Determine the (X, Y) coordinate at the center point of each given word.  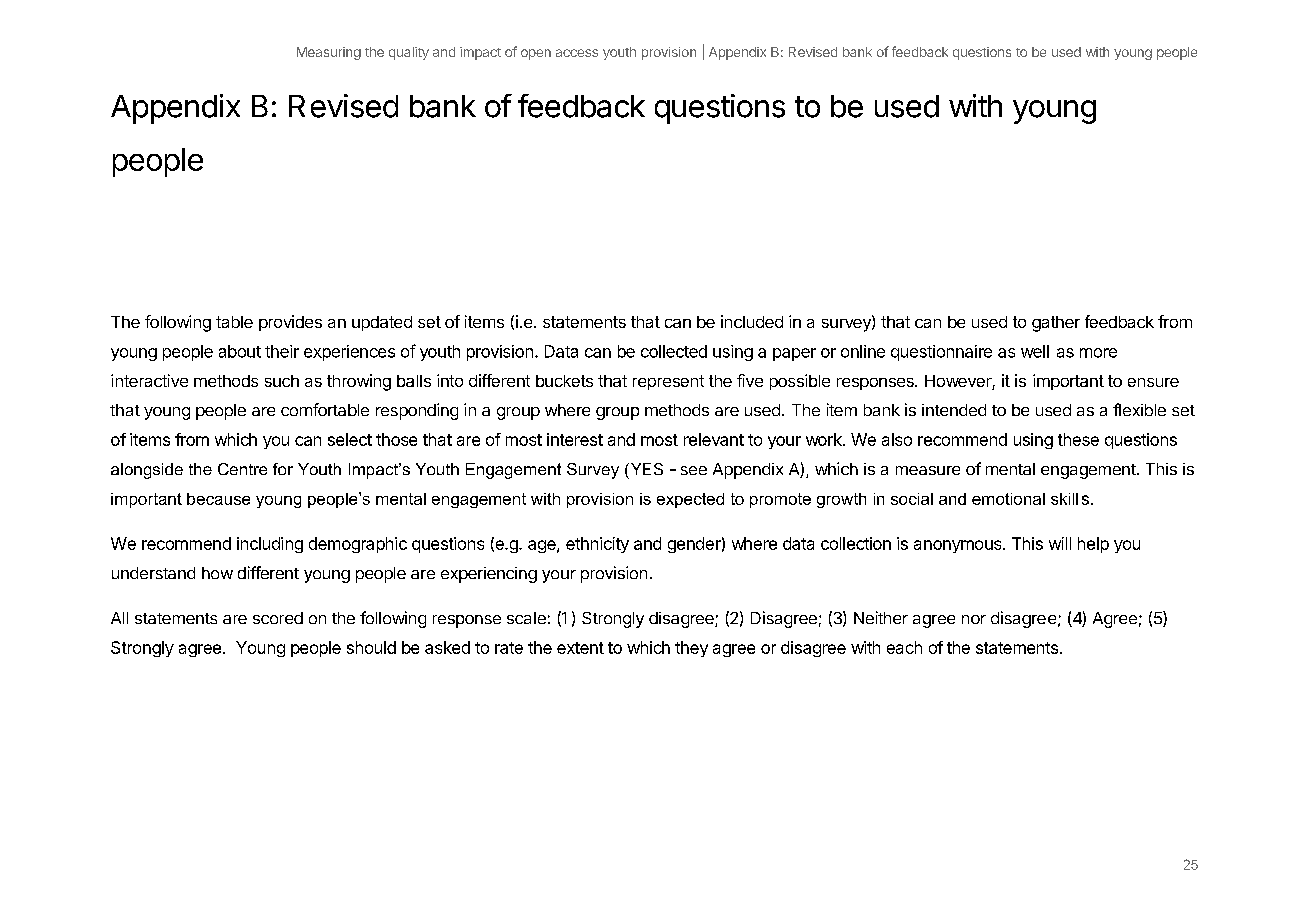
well (1035, 351)
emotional (1008, 499)
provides (290, 323)
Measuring (329, 53)
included (752, 321)
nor (974, 619)
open (536, 54)
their (282, 351)
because (218, 499)
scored (278, 618)
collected (674, 351)
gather (1056, 324)
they (691, 649)
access (577, 53)
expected (690, 500)
